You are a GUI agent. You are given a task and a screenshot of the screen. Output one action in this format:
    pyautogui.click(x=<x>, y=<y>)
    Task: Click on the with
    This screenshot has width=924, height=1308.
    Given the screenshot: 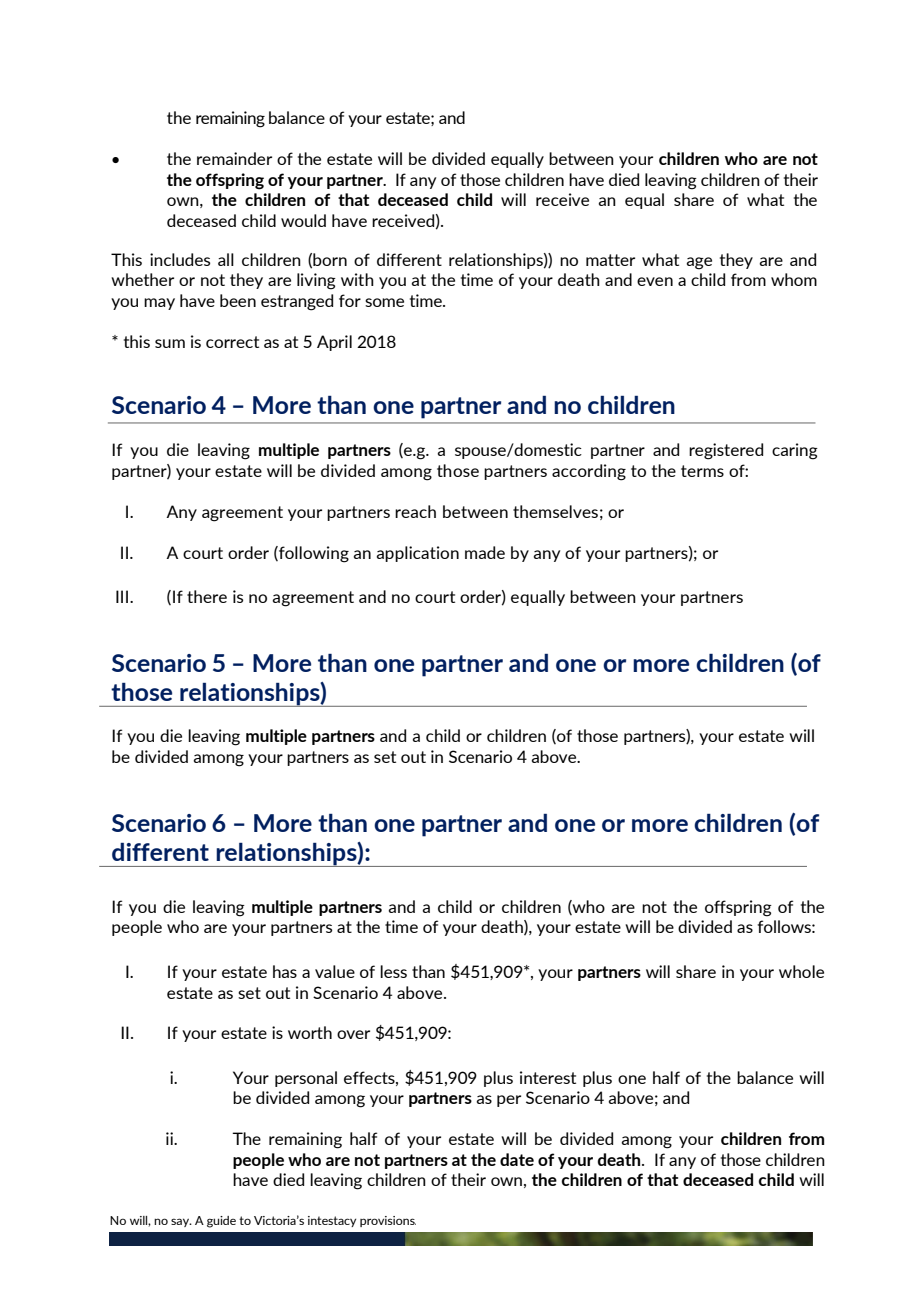 What is the action you would take?
    pyautogui.click(x=357, y=279)
